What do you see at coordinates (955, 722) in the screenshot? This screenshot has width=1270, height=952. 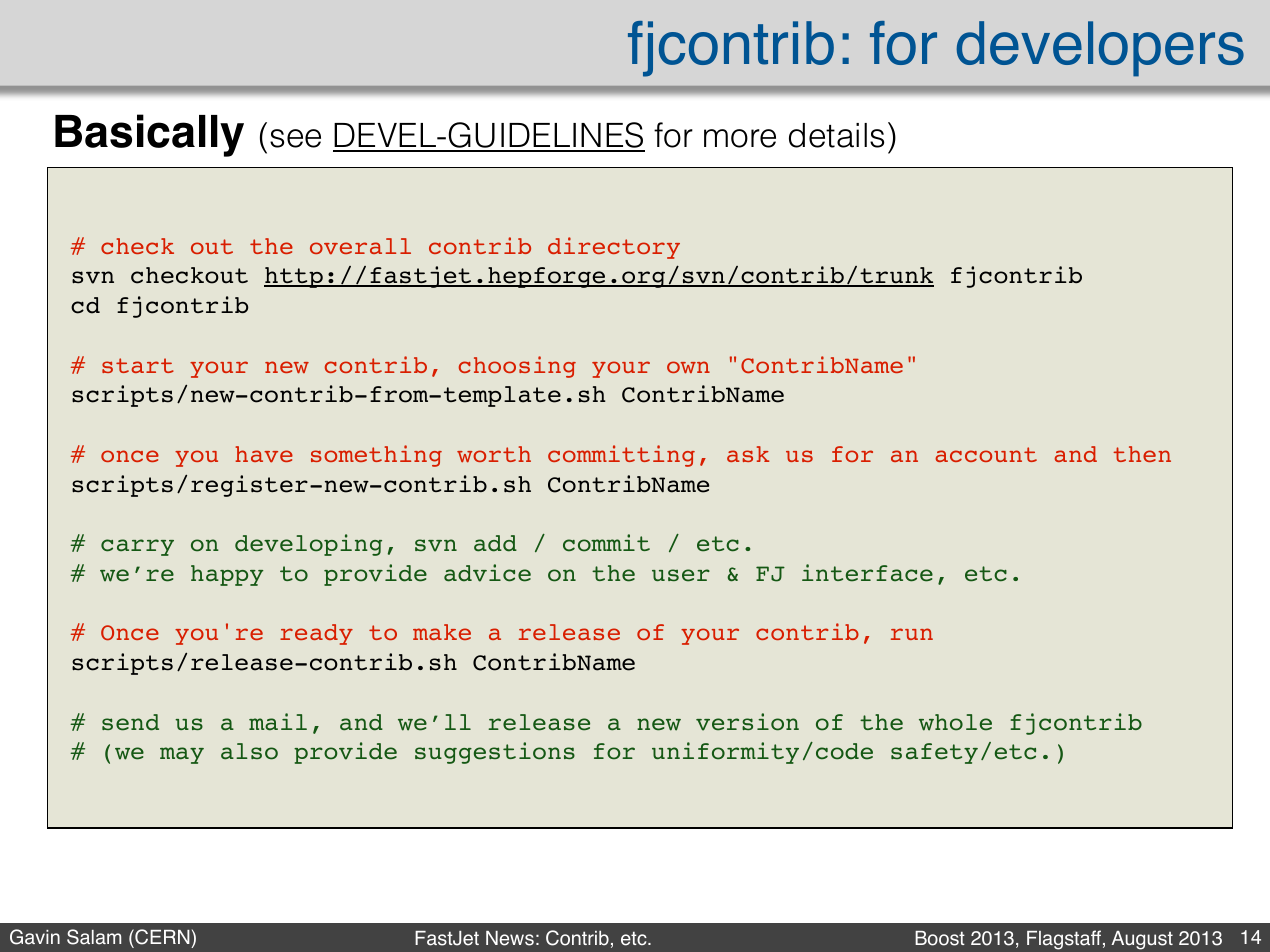 I see `whole` at bounding box center [955, 722].
